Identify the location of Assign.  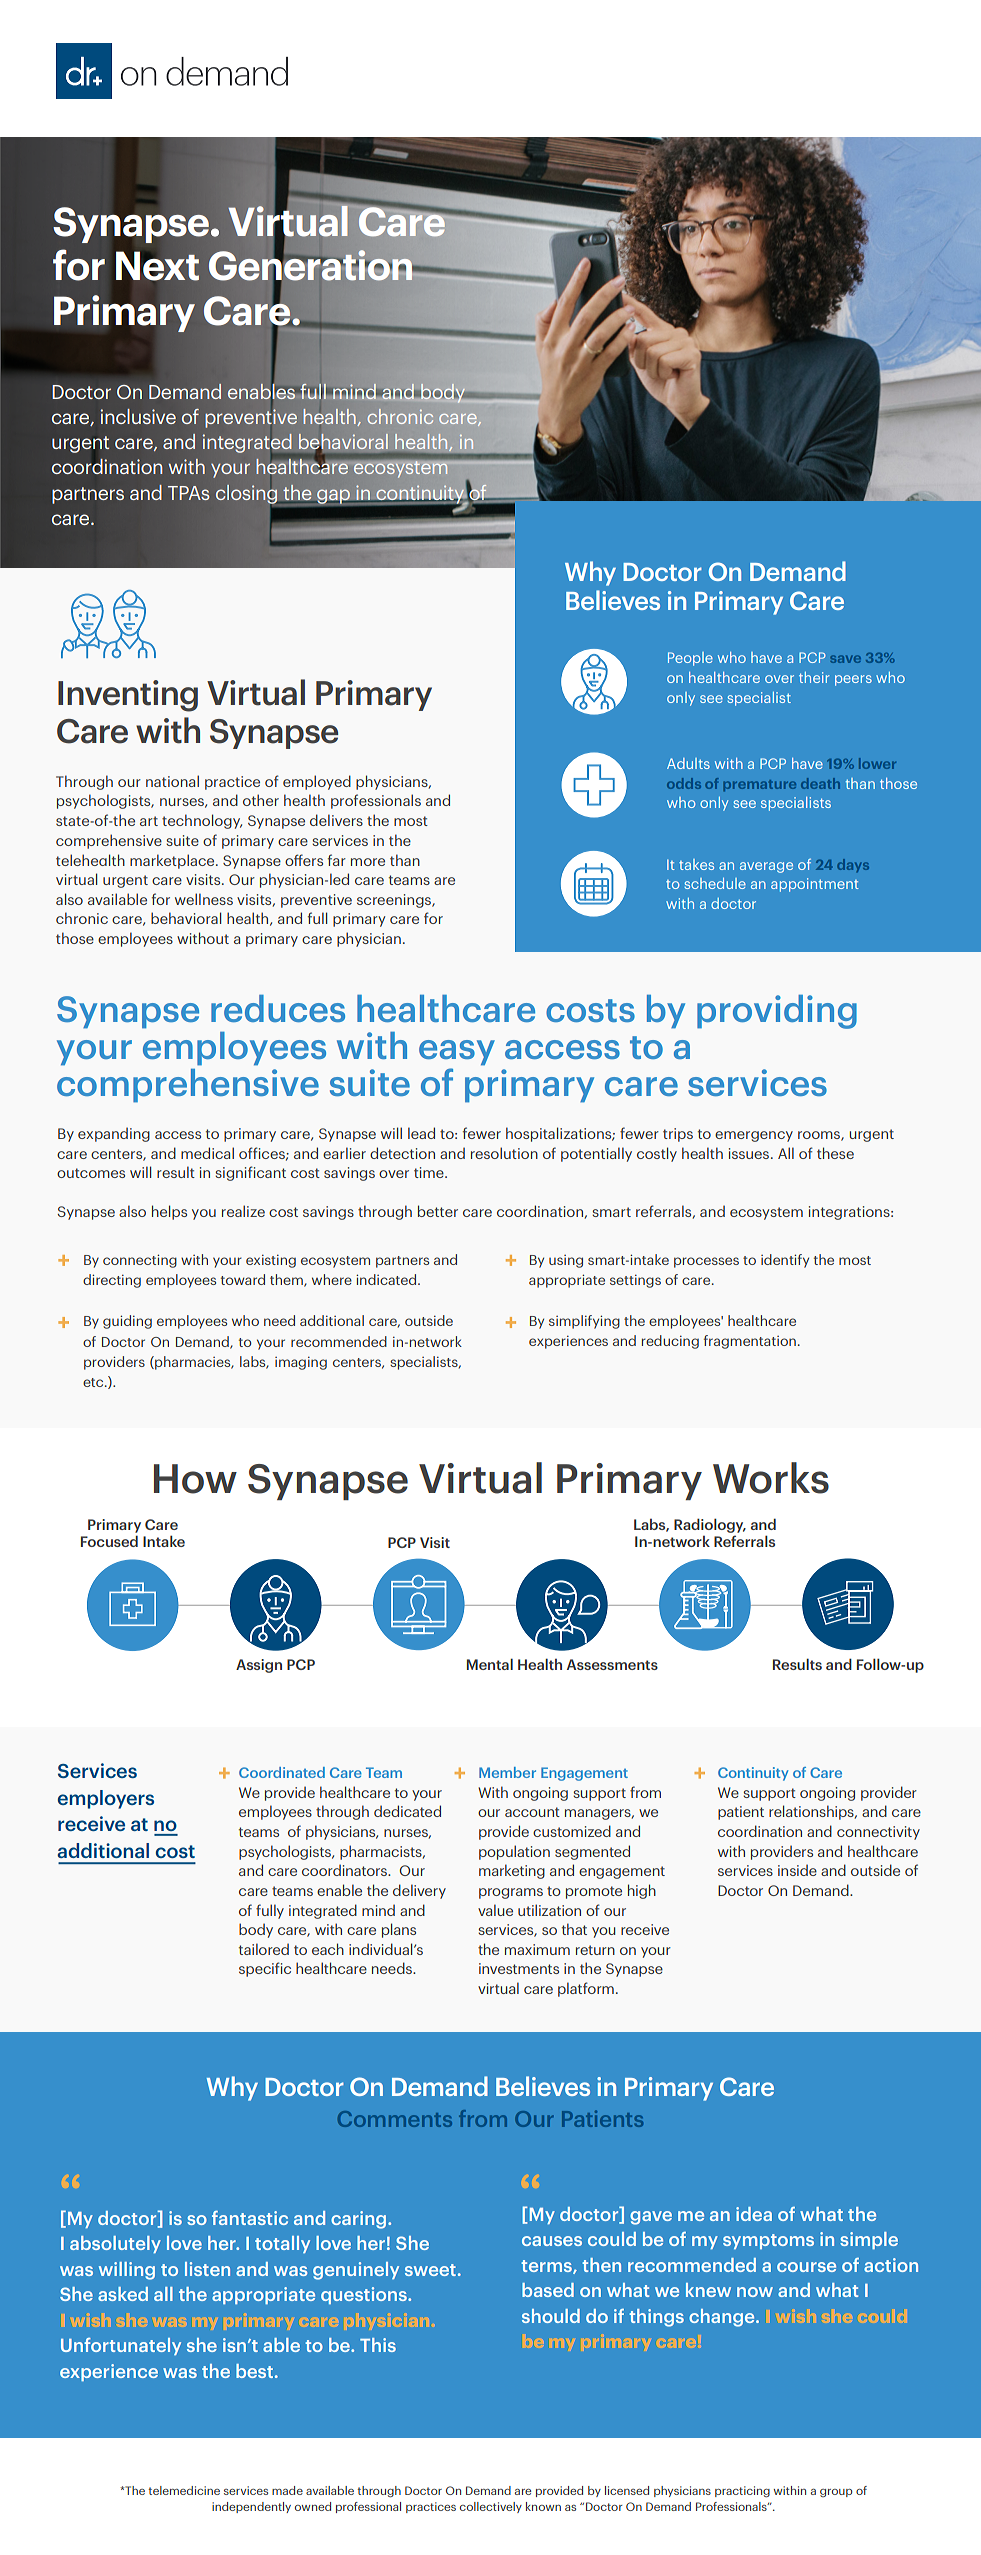
(259, 1666).
